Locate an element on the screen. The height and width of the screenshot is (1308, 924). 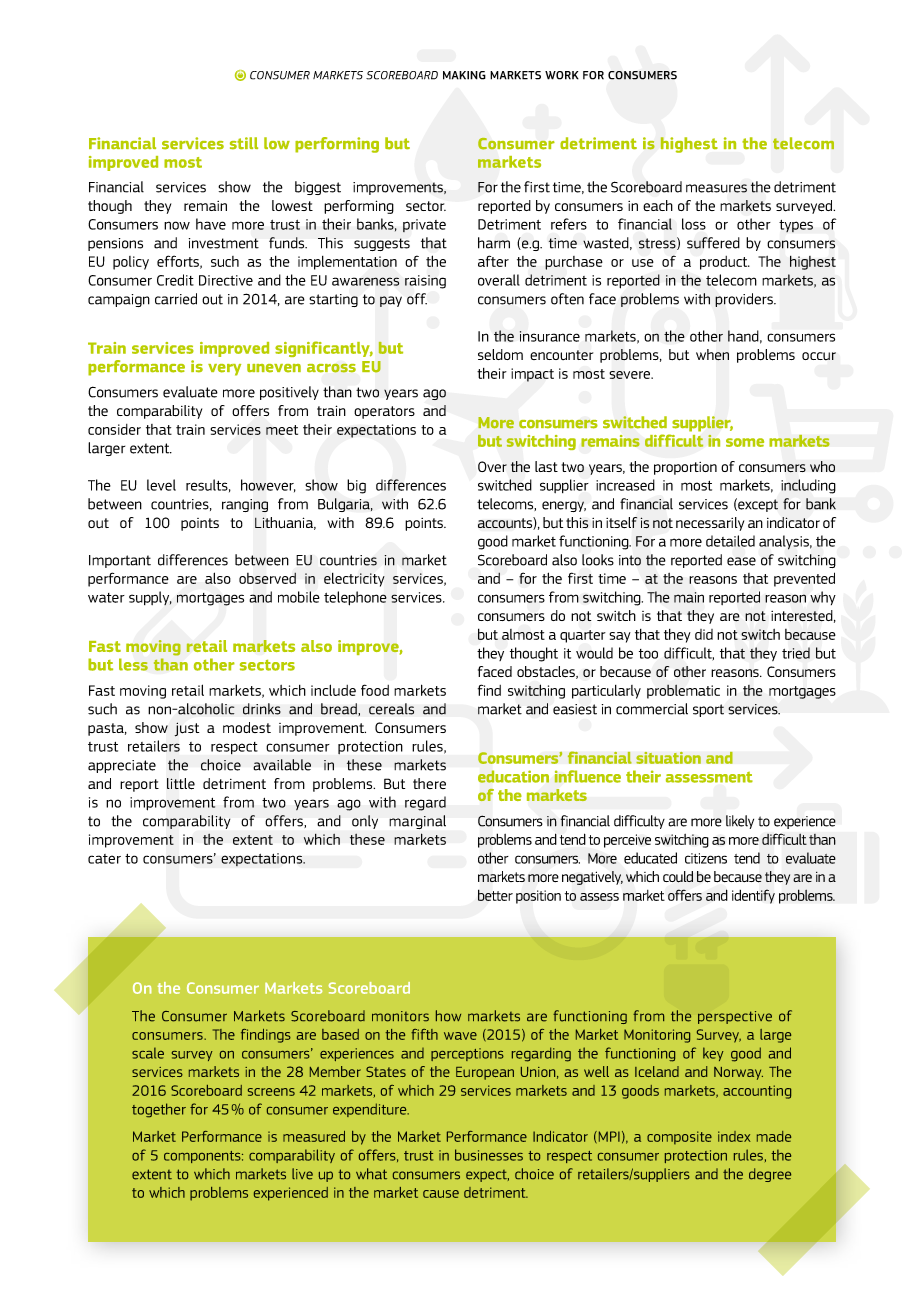
index is located at coordinates (734, 1136).
